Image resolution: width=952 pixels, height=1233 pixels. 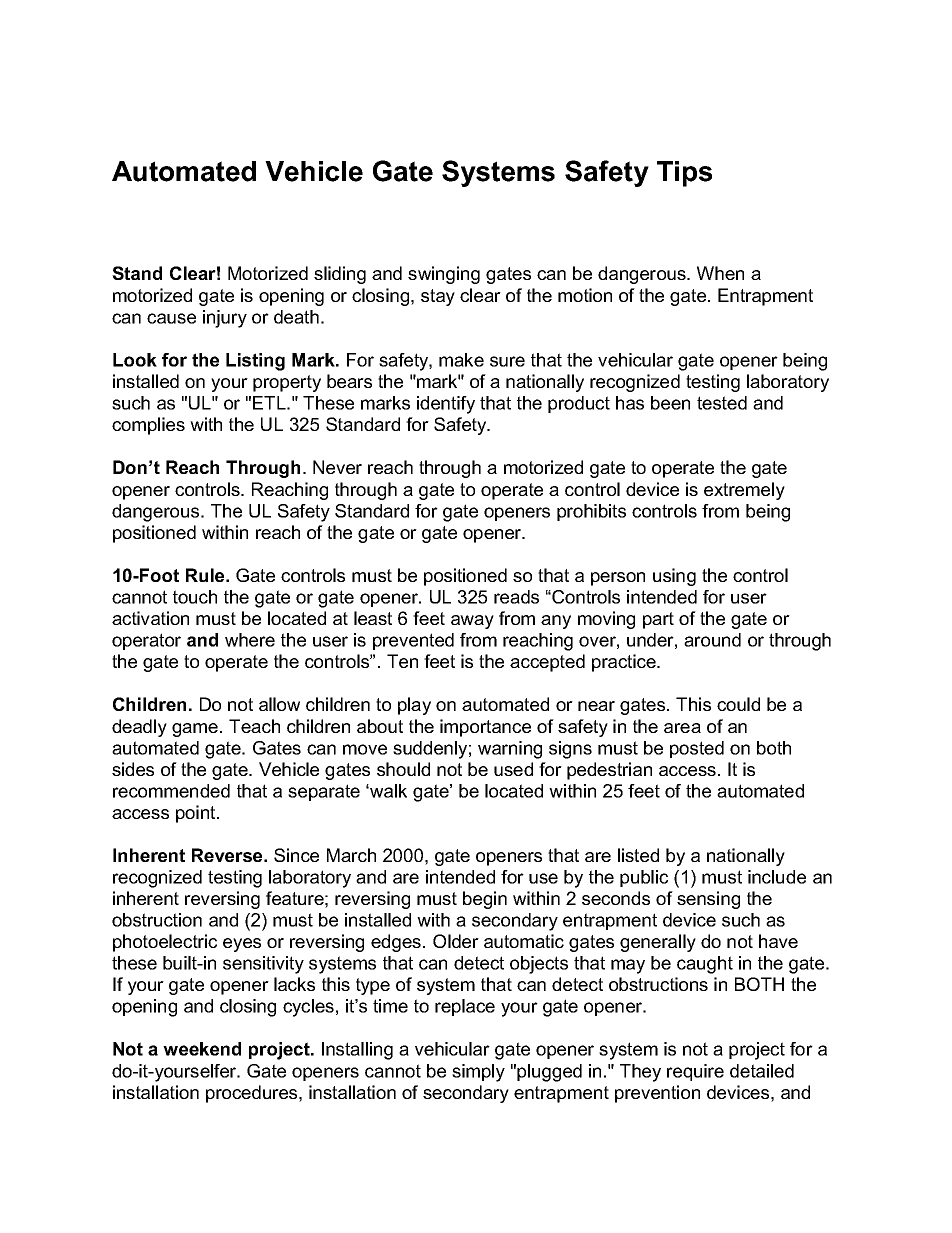 What do you see at coordinates (225, 319) in the screenshot?
I see `injury` at bounding box center [225, 319].
